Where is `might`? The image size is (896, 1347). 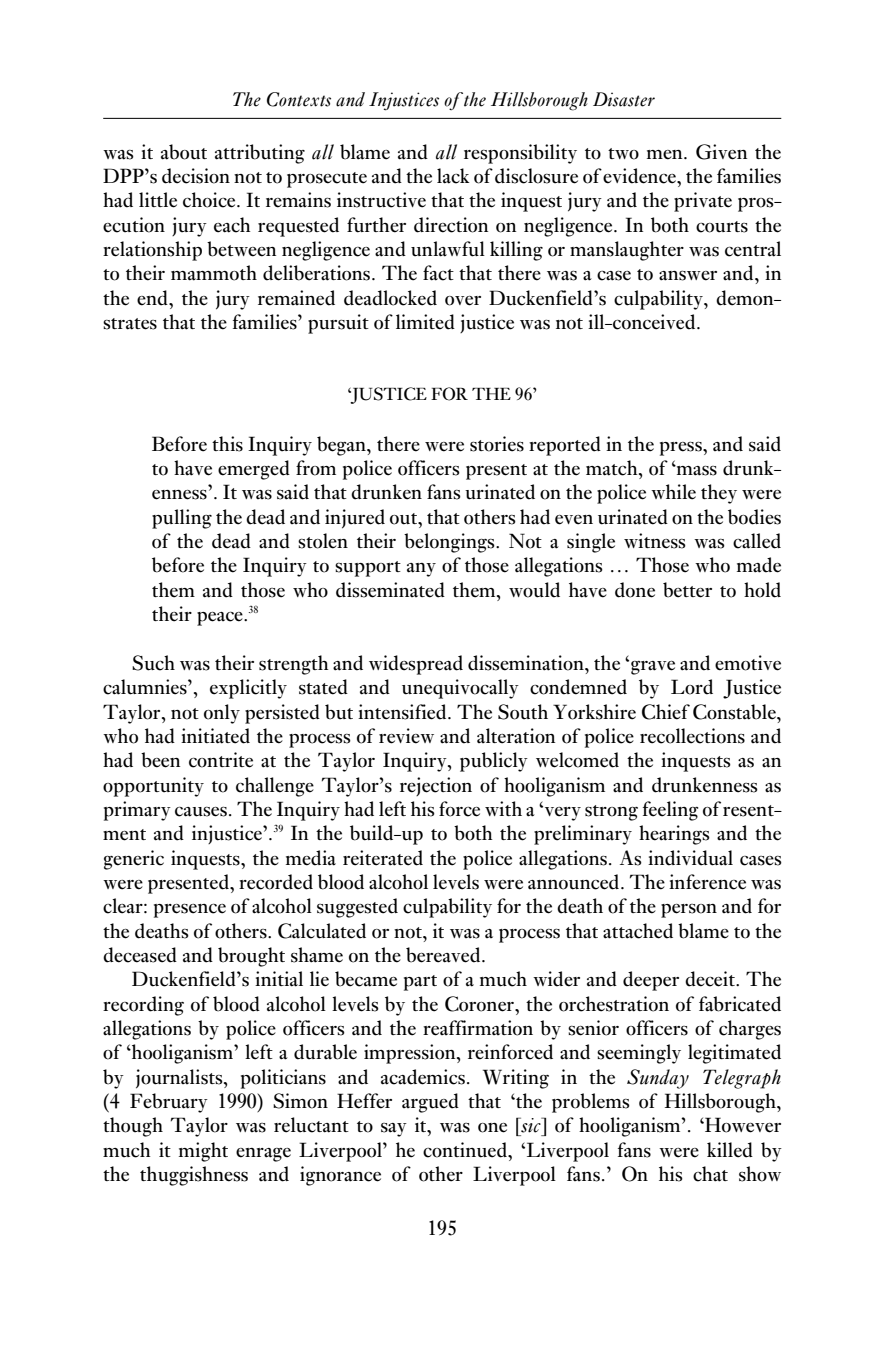
might is located at coordinates (203, 1152).
